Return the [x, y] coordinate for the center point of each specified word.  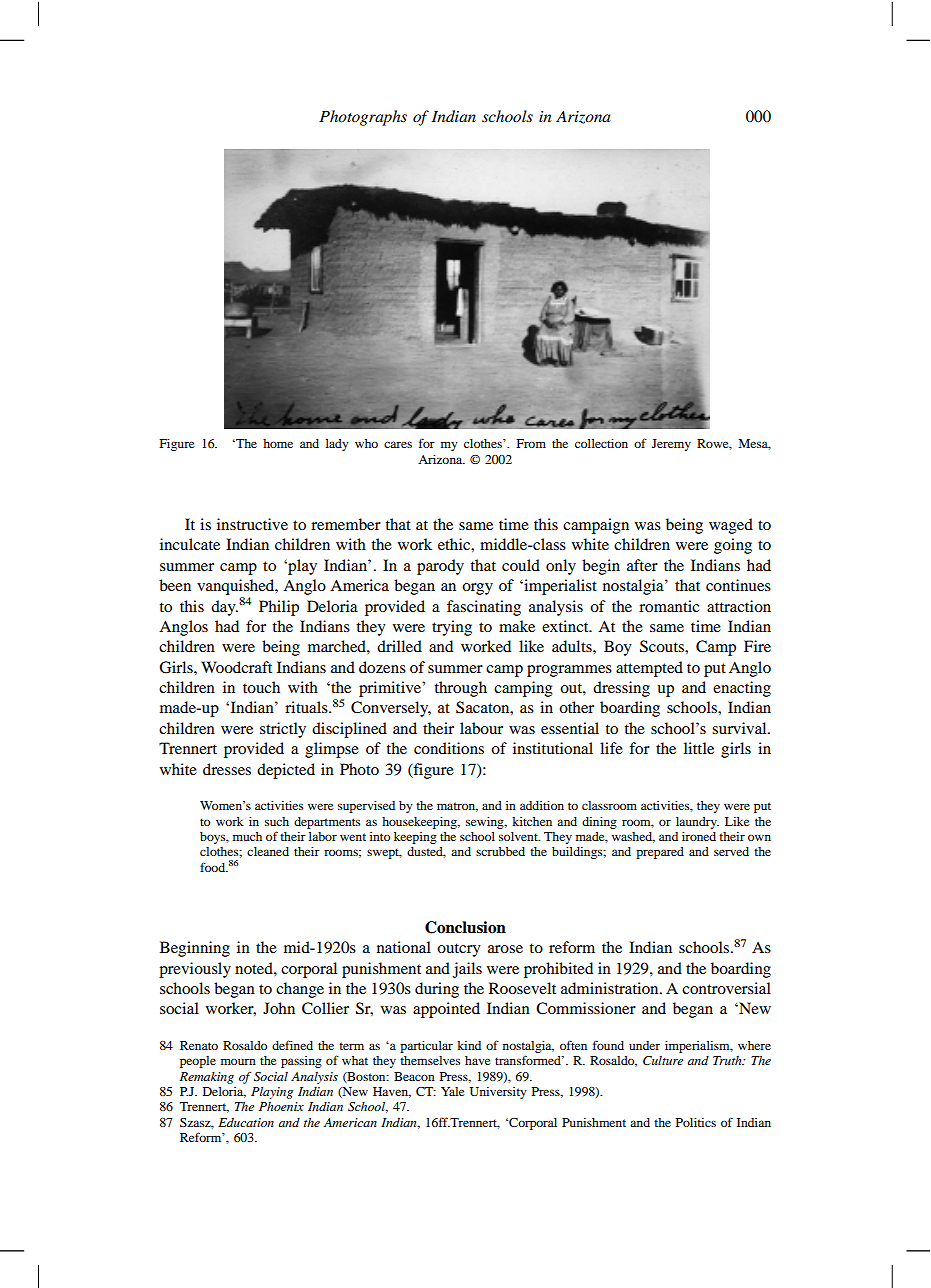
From [531, 443]
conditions [449, 748]
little [699, 748]
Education [246, 1122]
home [278, 443]
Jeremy [671, 445]
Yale [452, 1091]
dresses [227, 769]
